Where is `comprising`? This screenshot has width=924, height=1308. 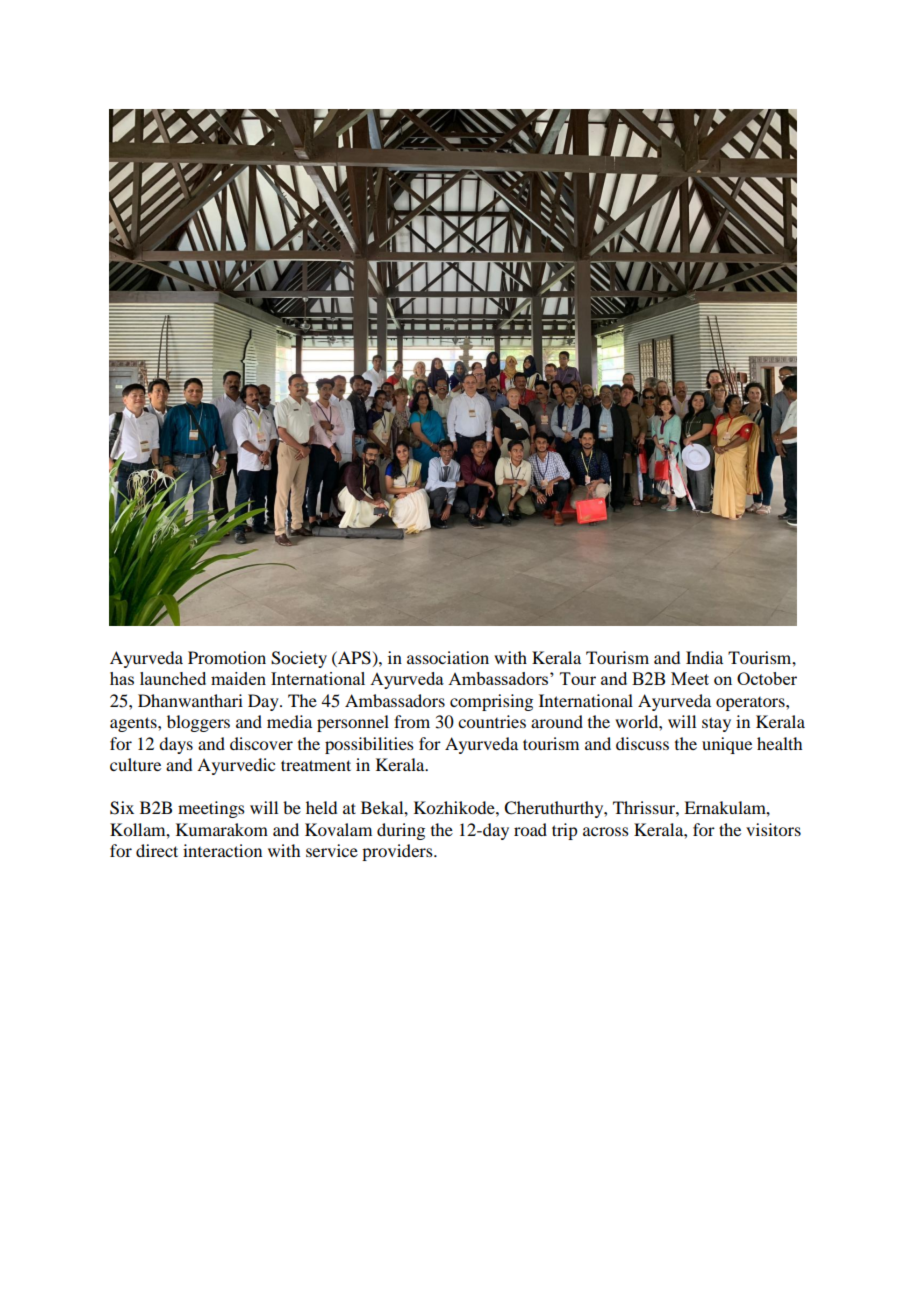
comprising is located at coordinates (491, 702).
